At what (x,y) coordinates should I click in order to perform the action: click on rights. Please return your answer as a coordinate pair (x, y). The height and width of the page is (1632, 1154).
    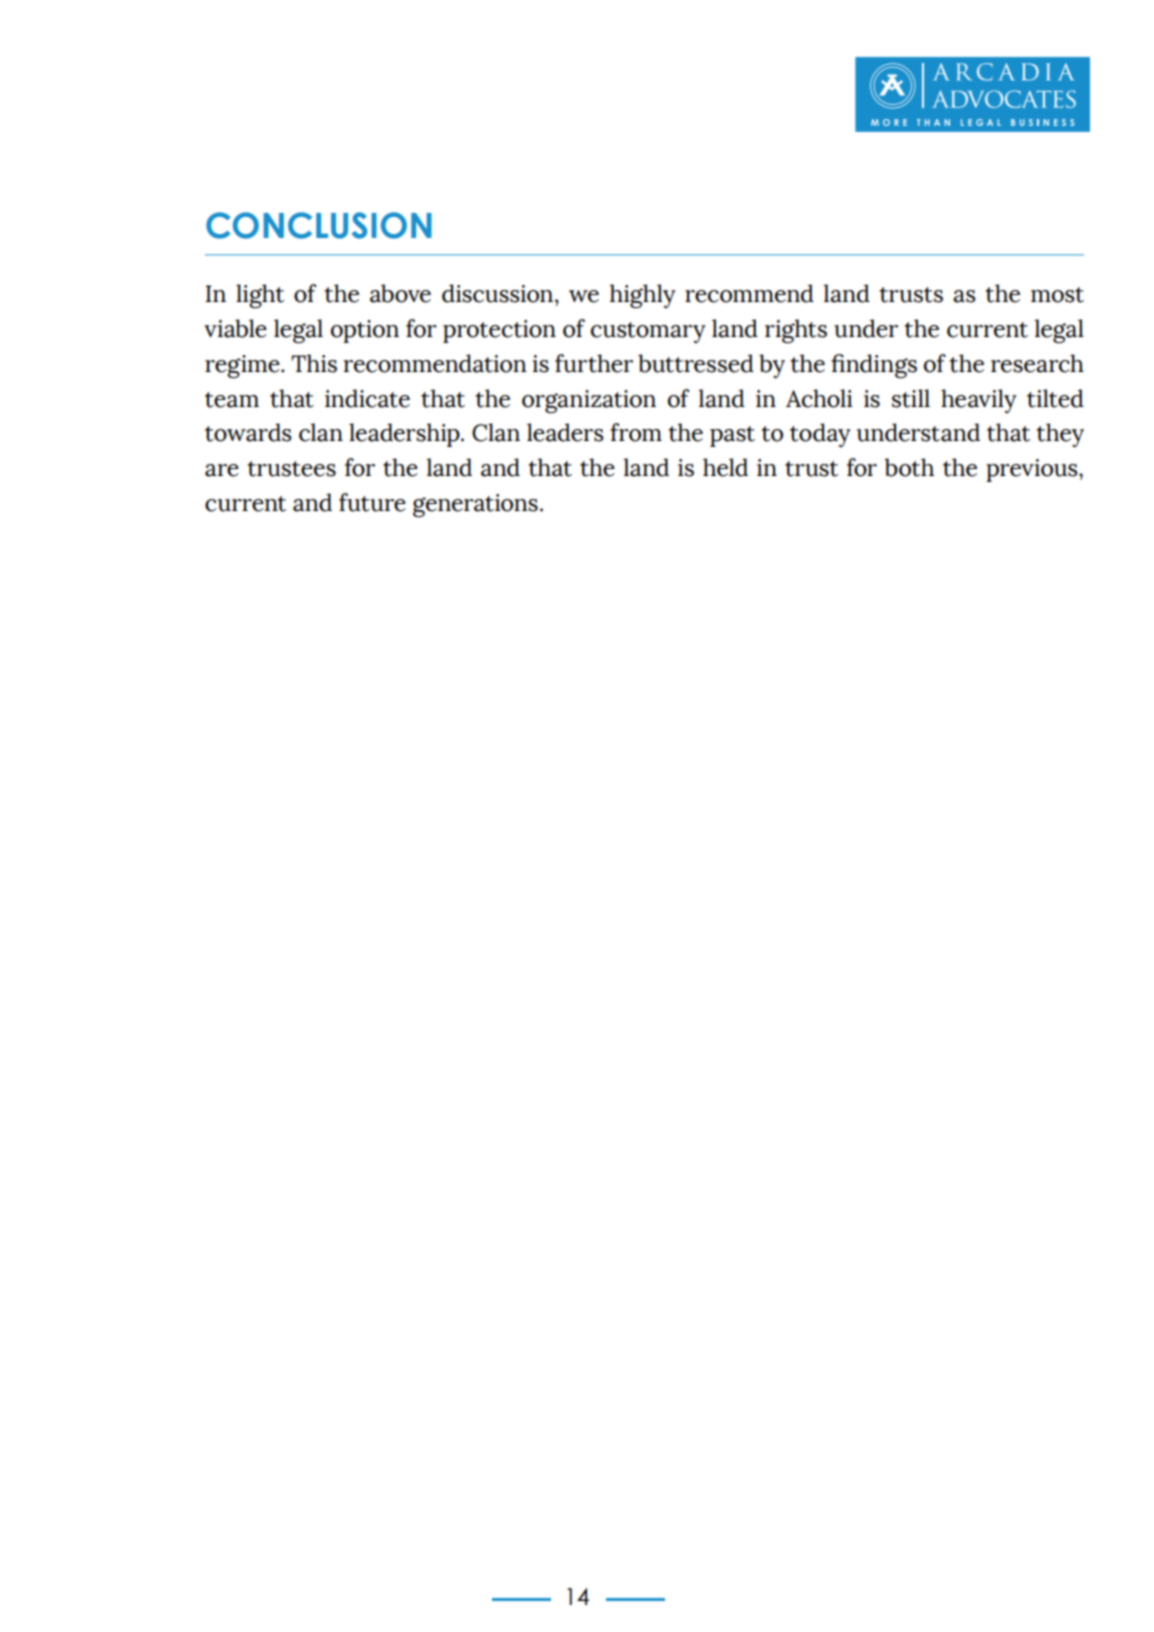
    Looking at the image, I should click on (796, 331).
